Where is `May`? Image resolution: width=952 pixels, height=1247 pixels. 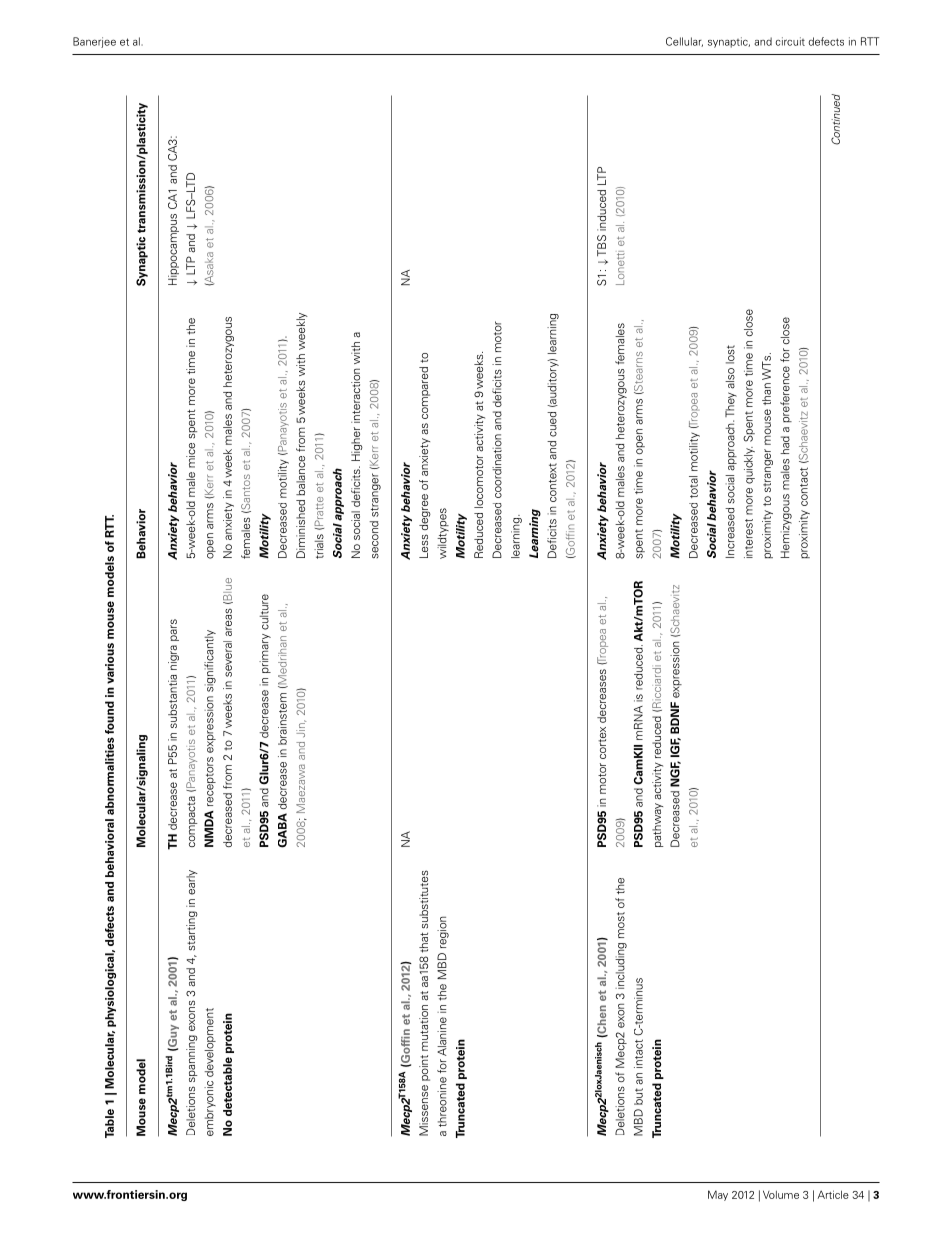
May is located at coordinates (718, 1195).
